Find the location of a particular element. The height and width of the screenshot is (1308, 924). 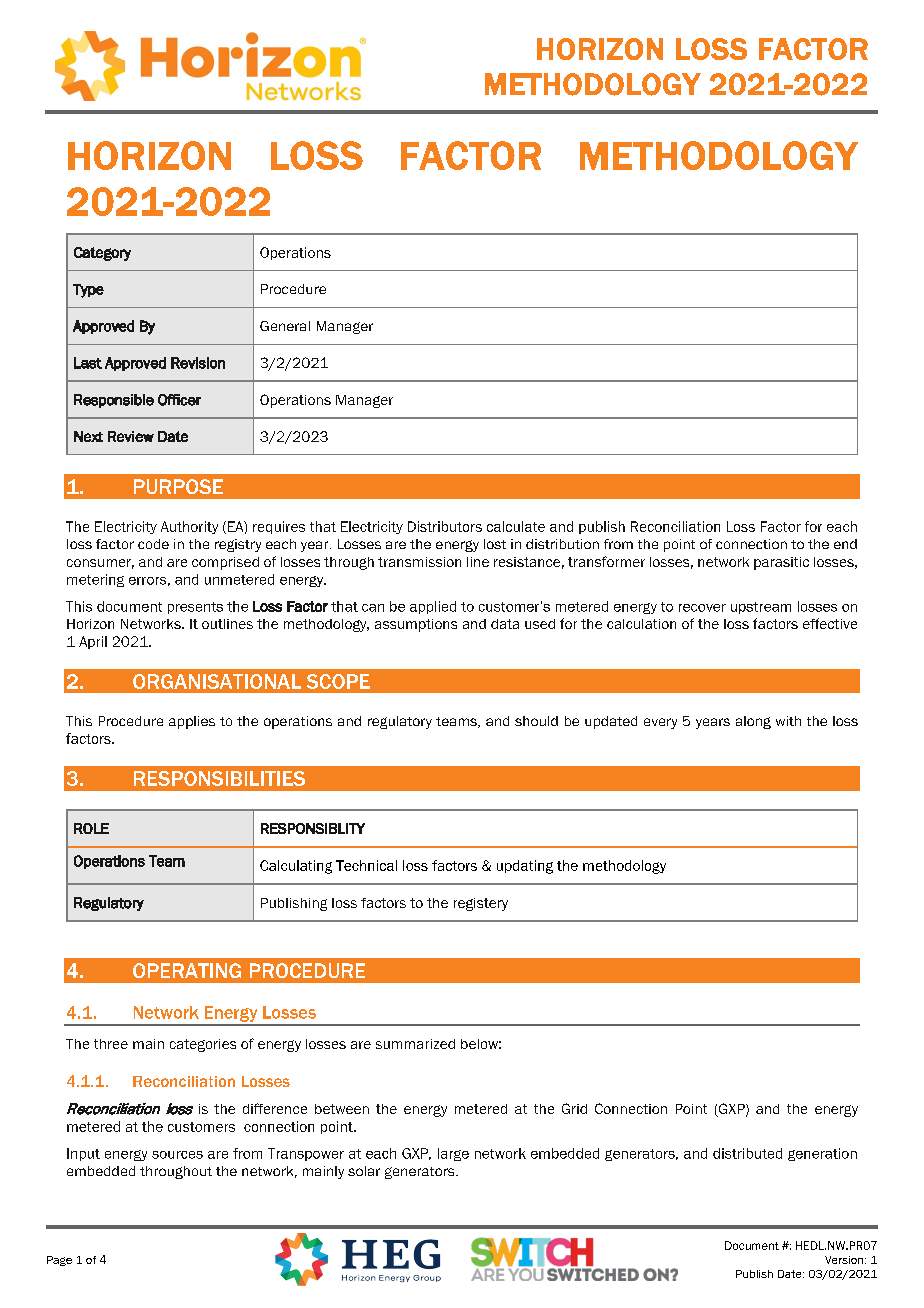

applied is located at coordinates (433, 607).
